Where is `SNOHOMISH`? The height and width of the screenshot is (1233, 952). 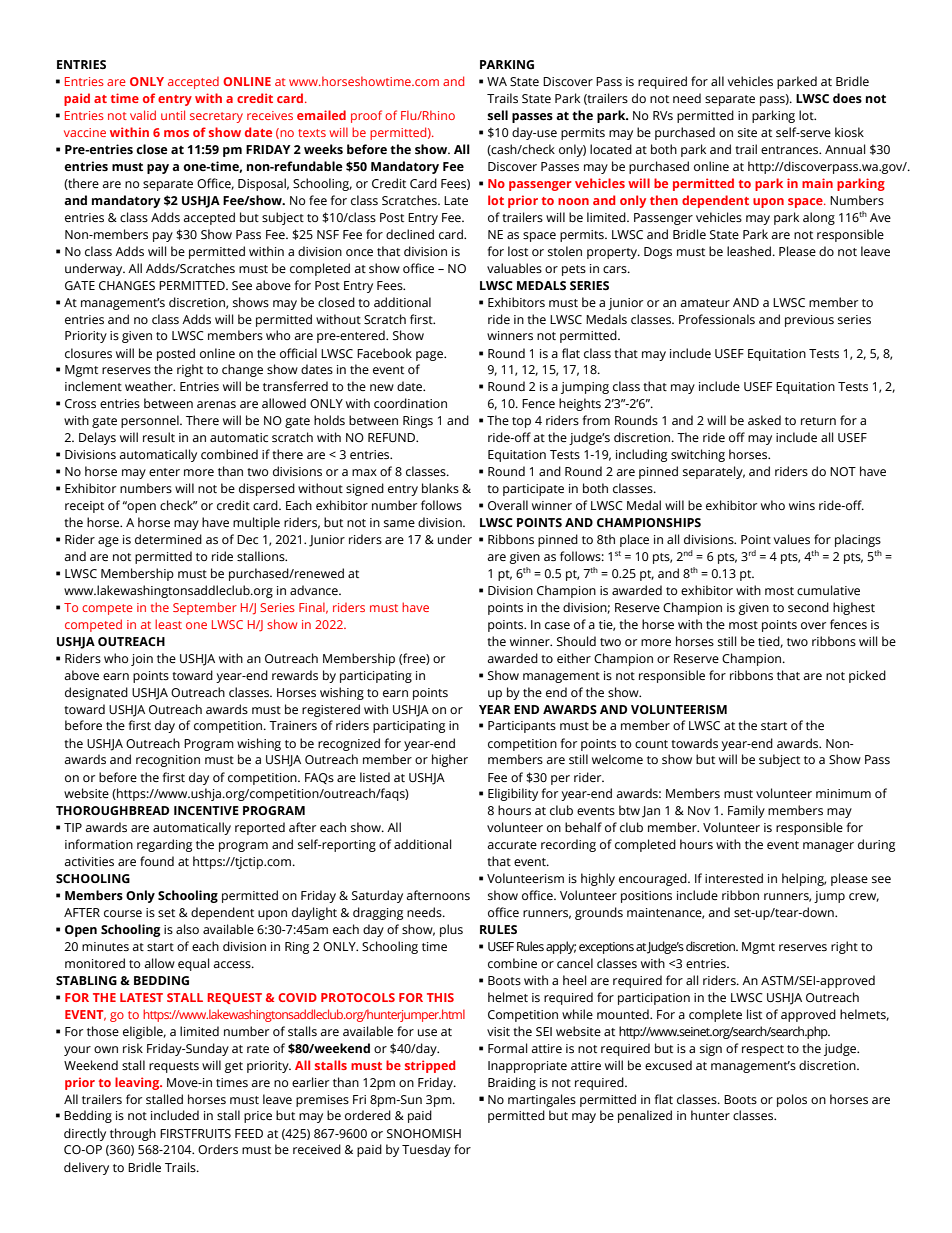 SNOHOMISH is located at coordinates (424, 1134).
